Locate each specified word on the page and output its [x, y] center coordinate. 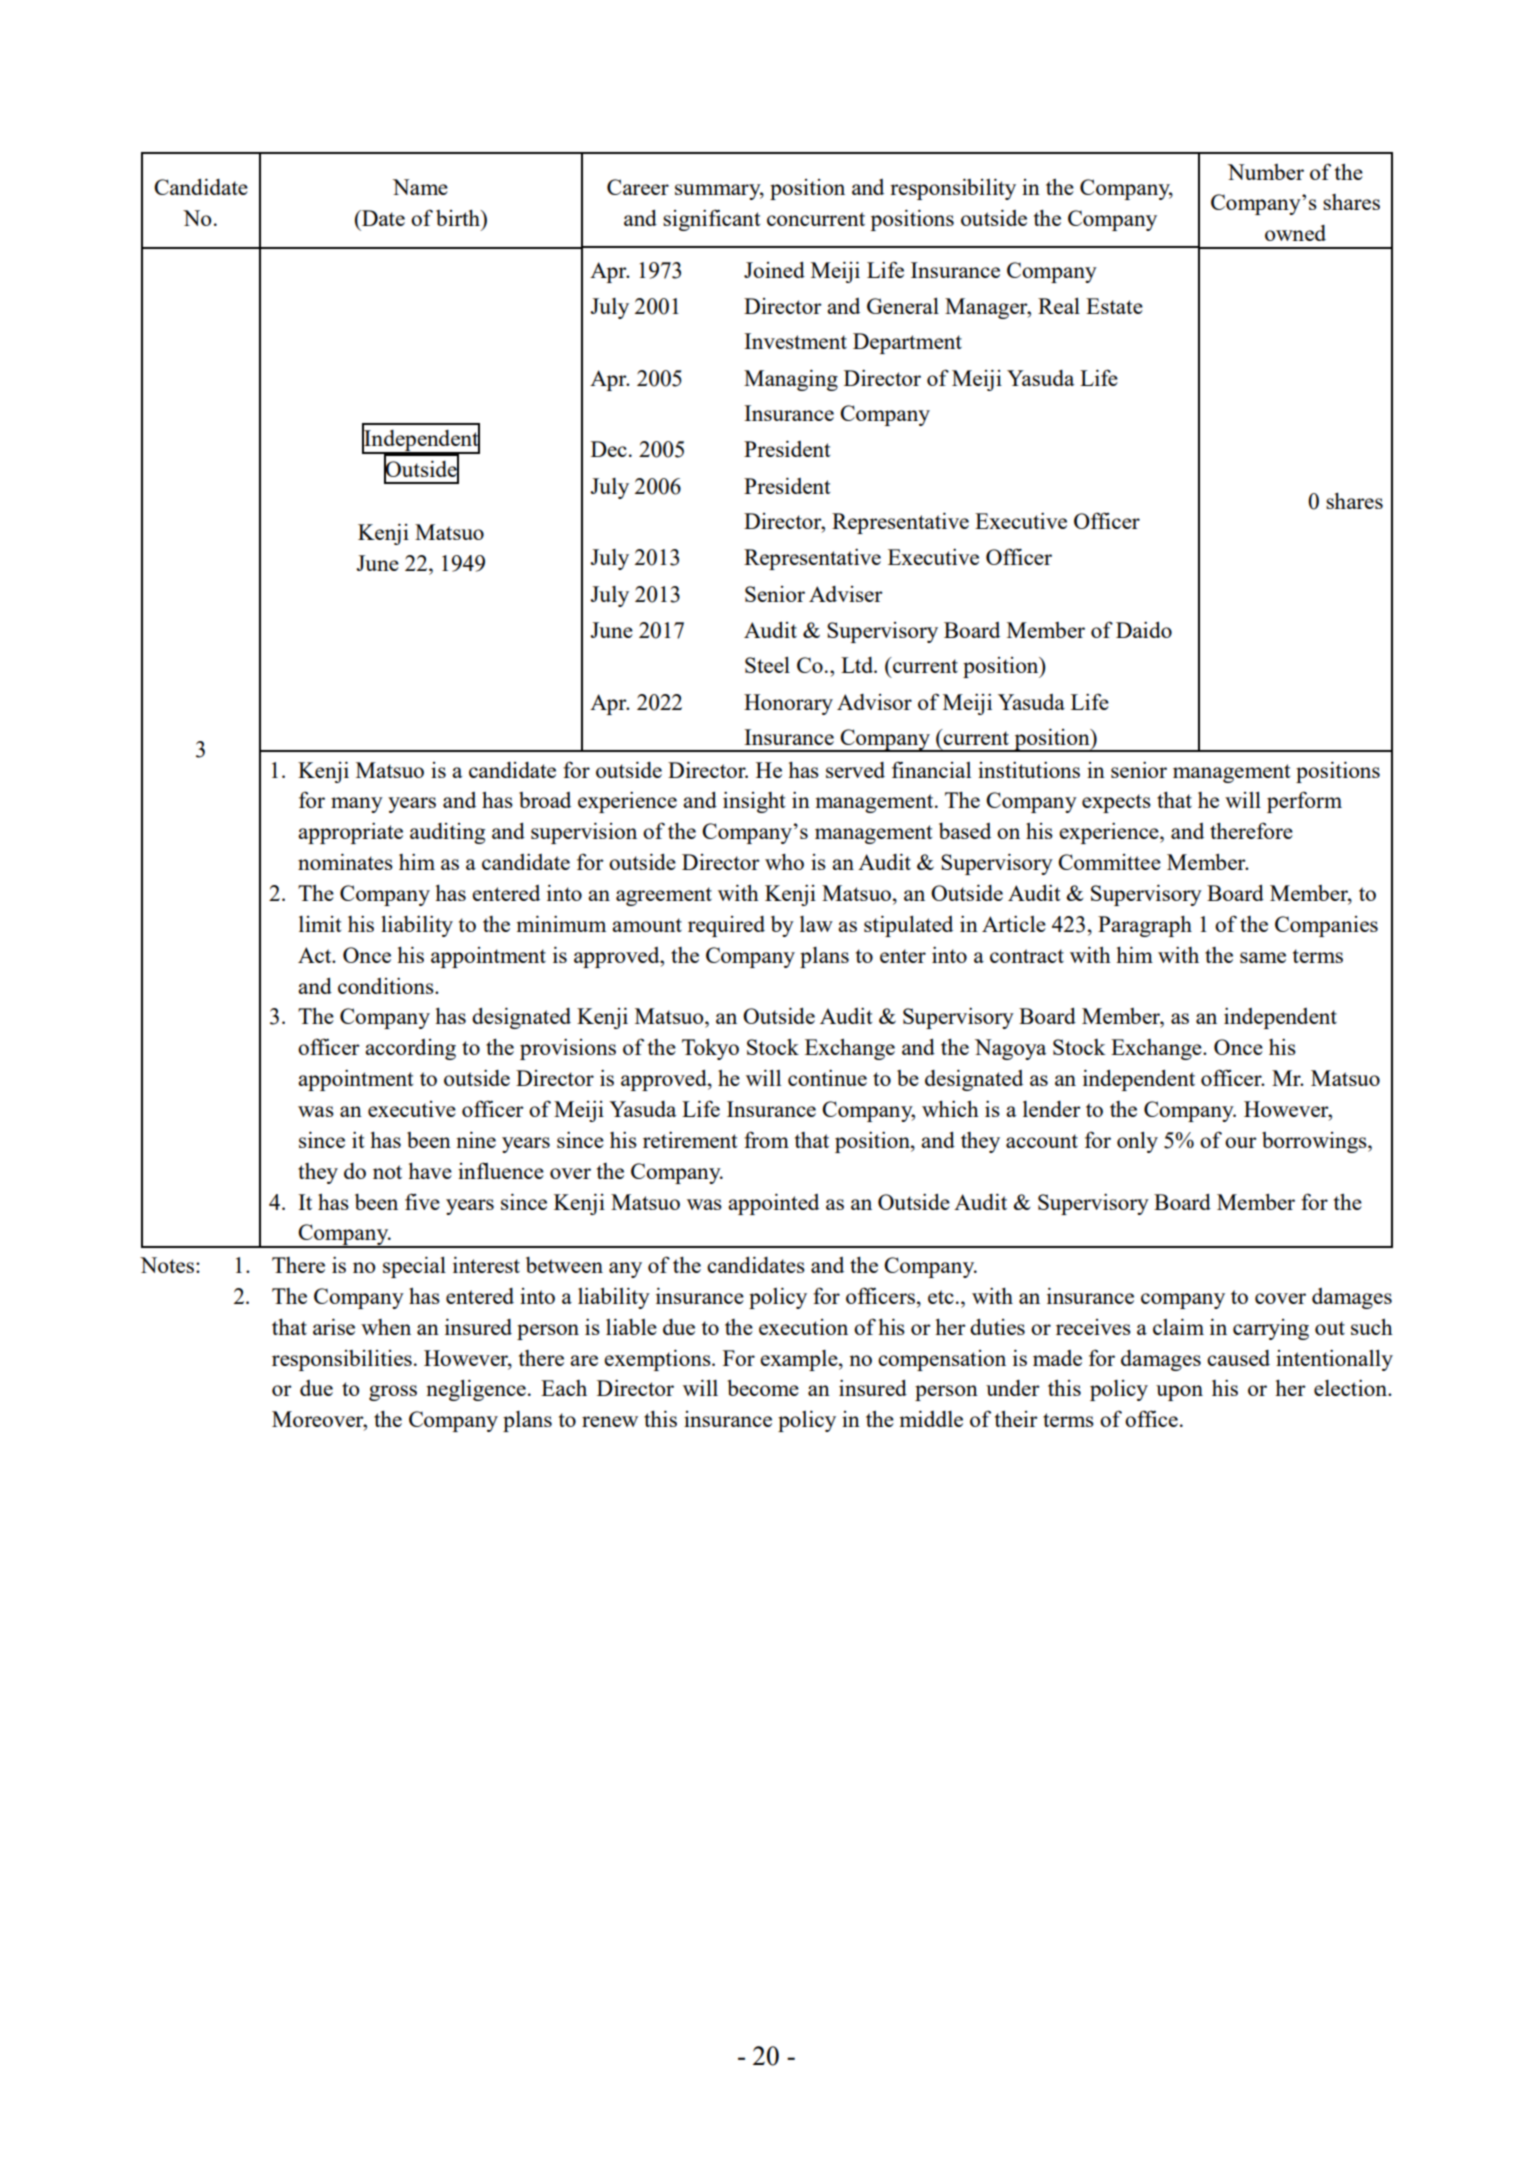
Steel [767, 664]
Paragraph [1145, 926]
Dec [609, 449]
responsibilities [342, 1360]
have [430, 1171]
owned [1295, 233]
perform [1304, 802]
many [357, 805]
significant [712, 220]
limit [320, 924]
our [1241, 1142]
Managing [791, 380]
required [726, 926]
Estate [1114, 306]
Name [420, 187]
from [766, 1139]
